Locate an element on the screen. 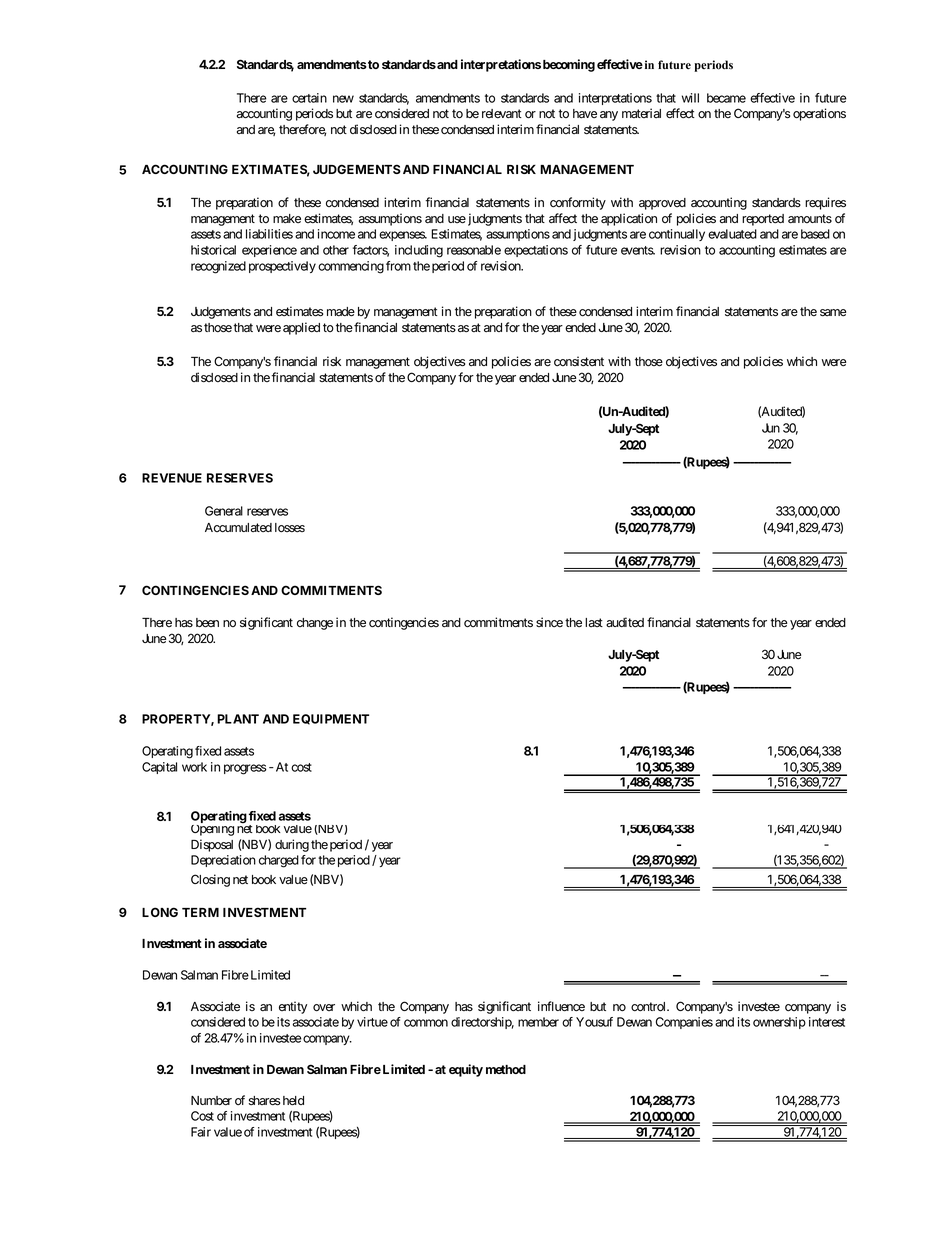 Image resolution: width=952 pixels, height=1233 pixels. relevant is located at coordinates (502, 114).
